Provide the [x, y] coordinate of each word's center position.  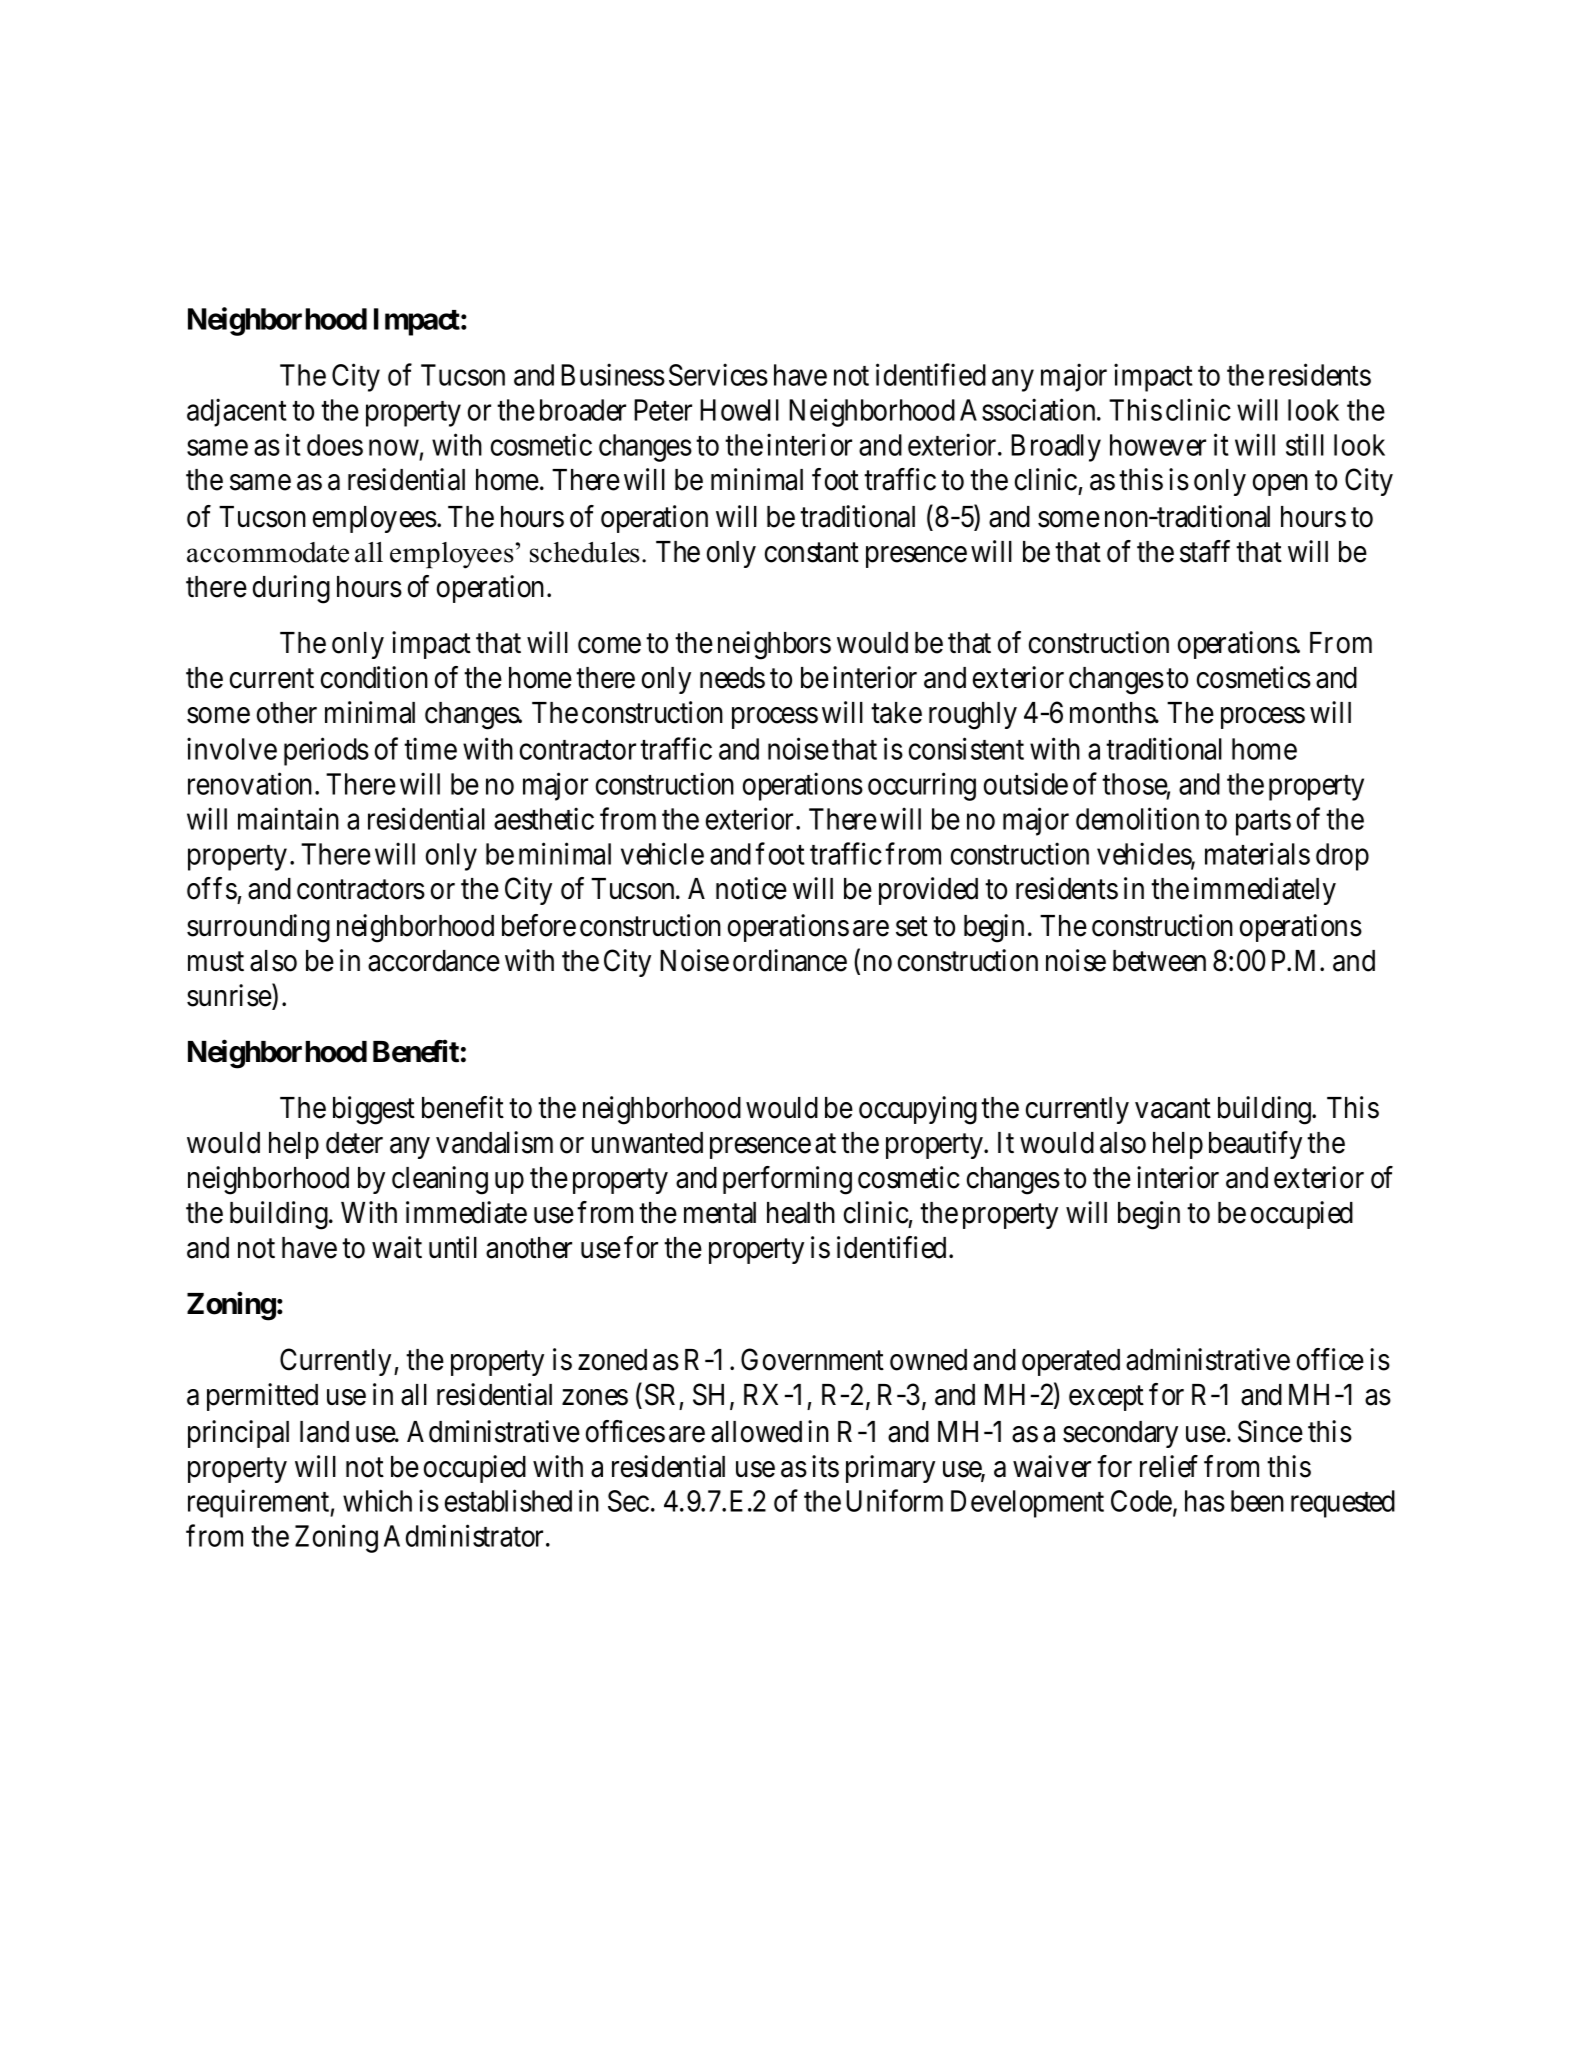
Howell [739, 410]
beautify [1255, 1145]
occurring [922, 786]
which [377, 1501]
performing [787, 1180]
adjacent [237, 412]
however [1158, 445]
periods [326, 752]
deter [354, 1143]
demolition [1137, 818]
